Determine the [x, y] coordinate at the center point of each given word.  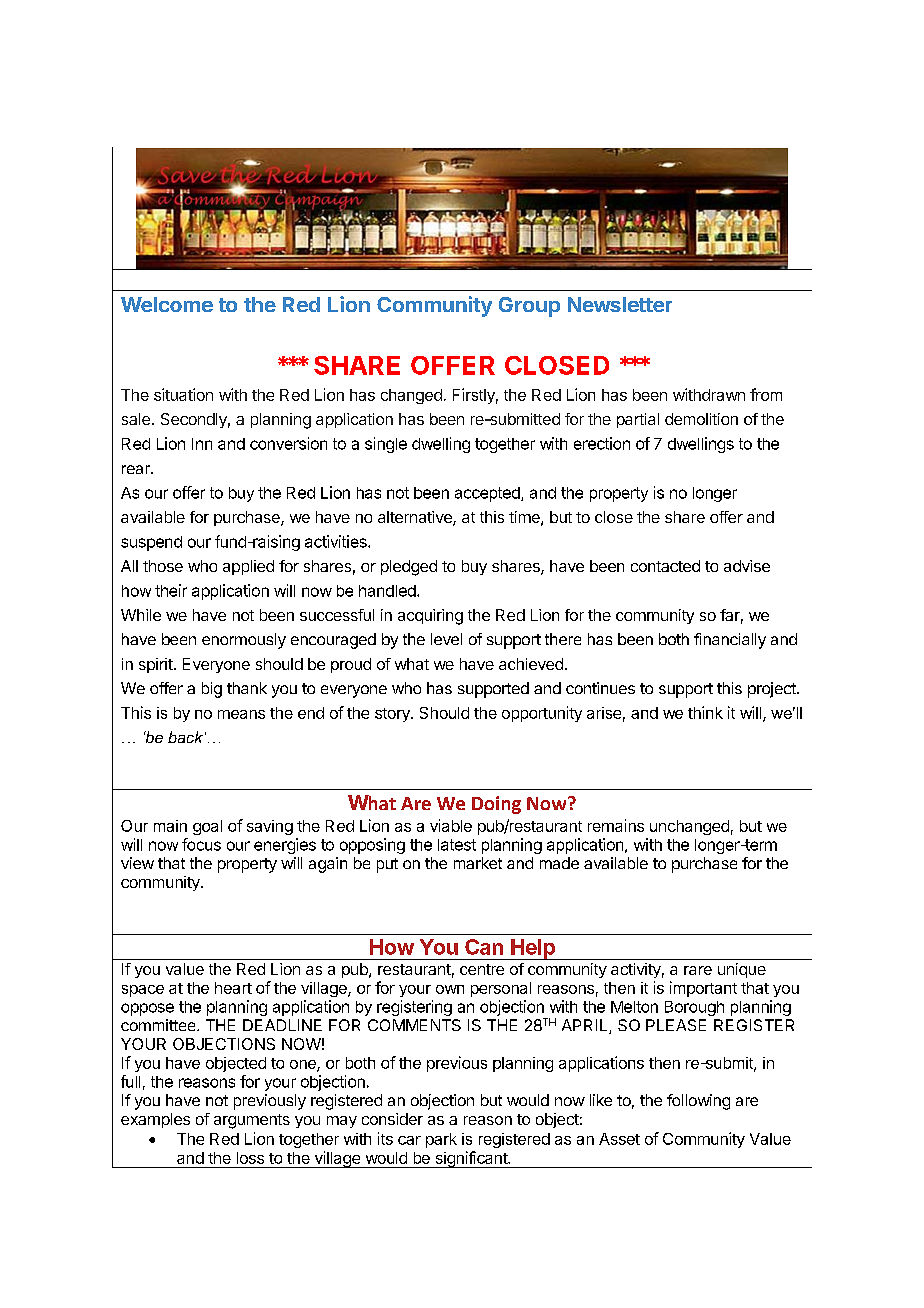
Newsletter [620, 304]
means [241, 714]
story [393, 715]
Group [529, 307]
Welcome [167, 304]
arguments [252, 1121]
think [705, 712]
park [441, 1140]
